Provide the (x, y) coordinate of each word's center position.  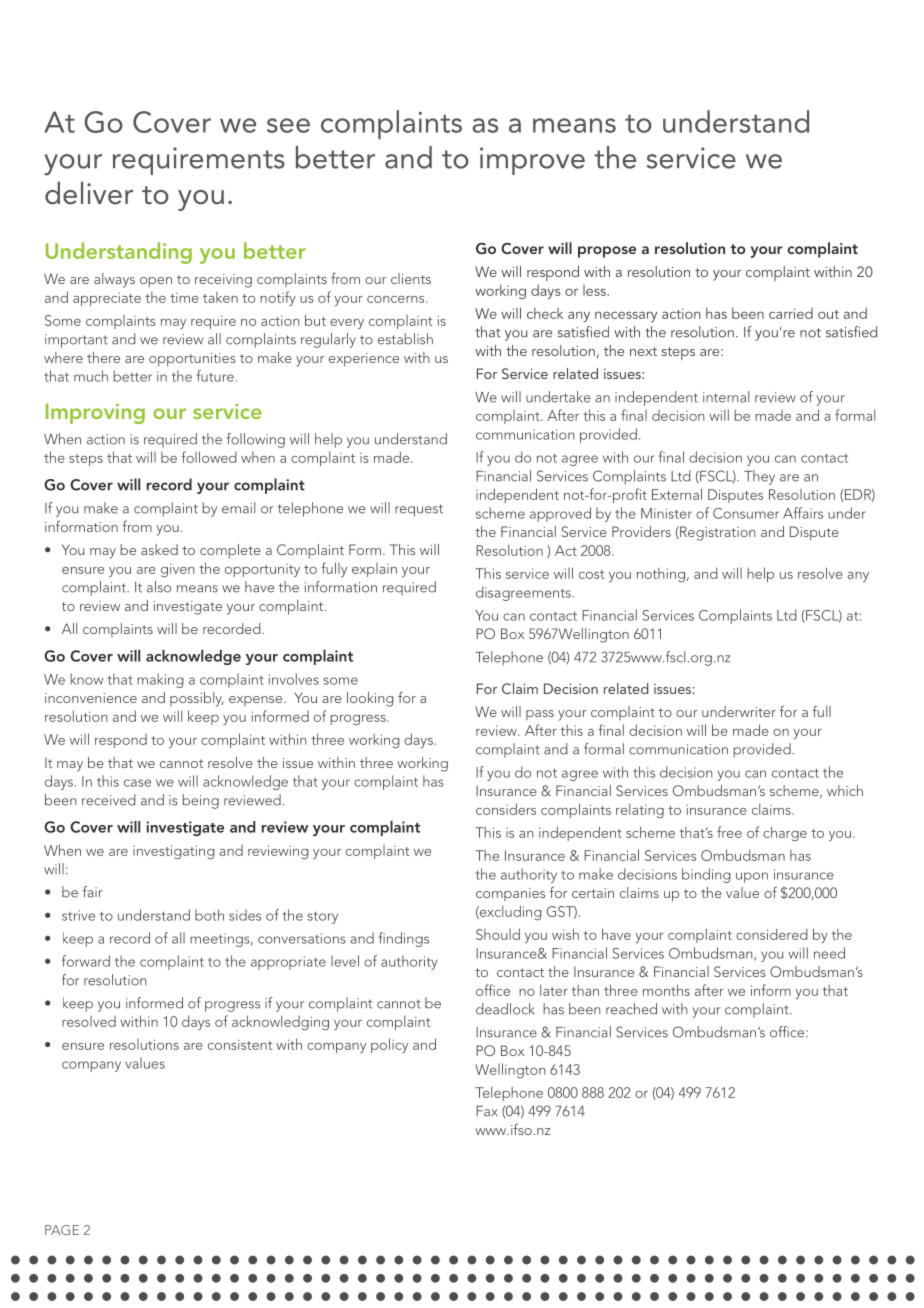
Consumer (746, 513)
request (419, 510)
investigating (174, 852)
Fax (487, 1111)
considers (506, 809)
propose (607, 252)
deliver (89, 193)
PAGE (62, 1230)
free (729, 832)
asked (159, 549)
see (288, 125)
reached (631, 1009)
